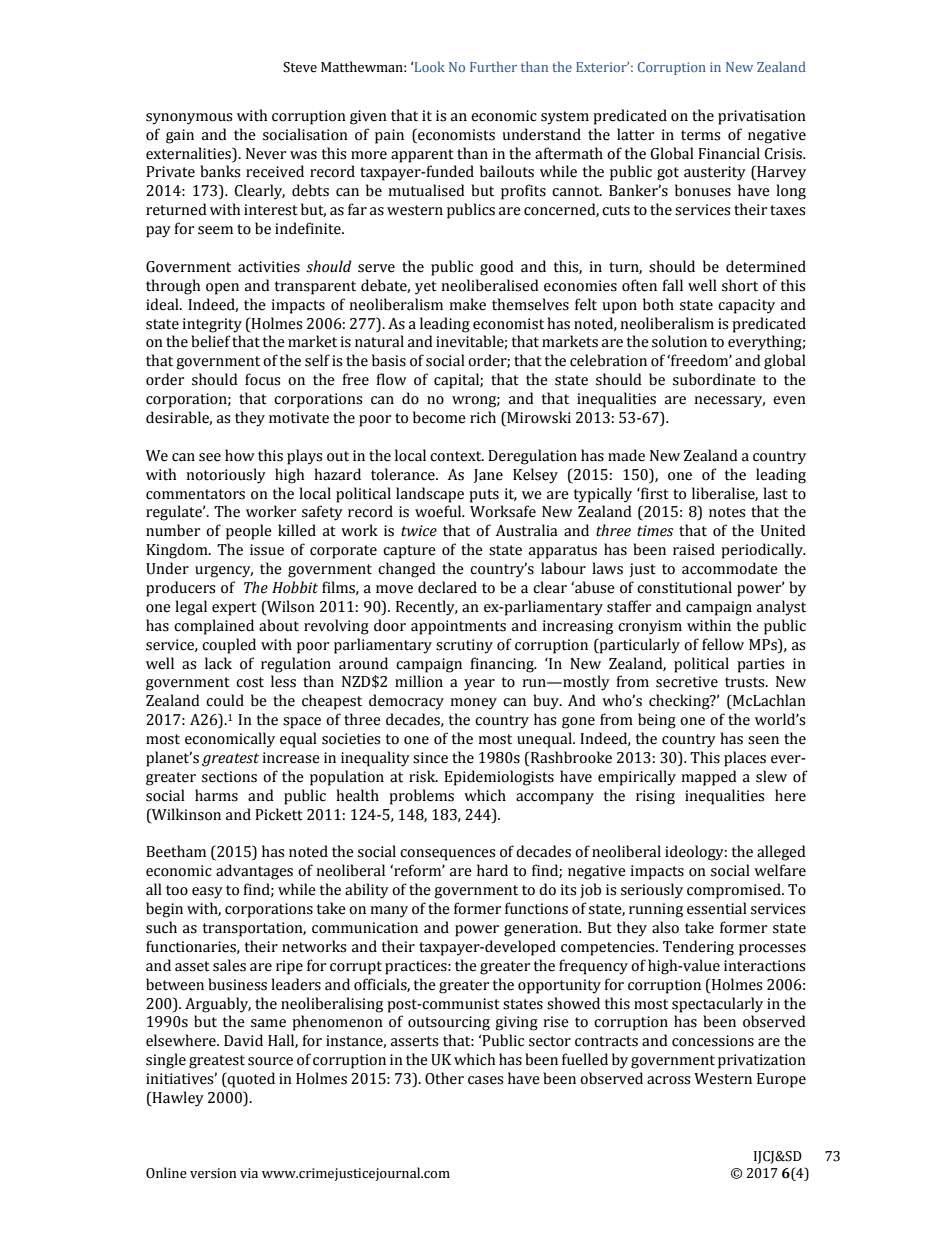 The image size is (952, 1233). I want to click on Further, so click(493, 66).
